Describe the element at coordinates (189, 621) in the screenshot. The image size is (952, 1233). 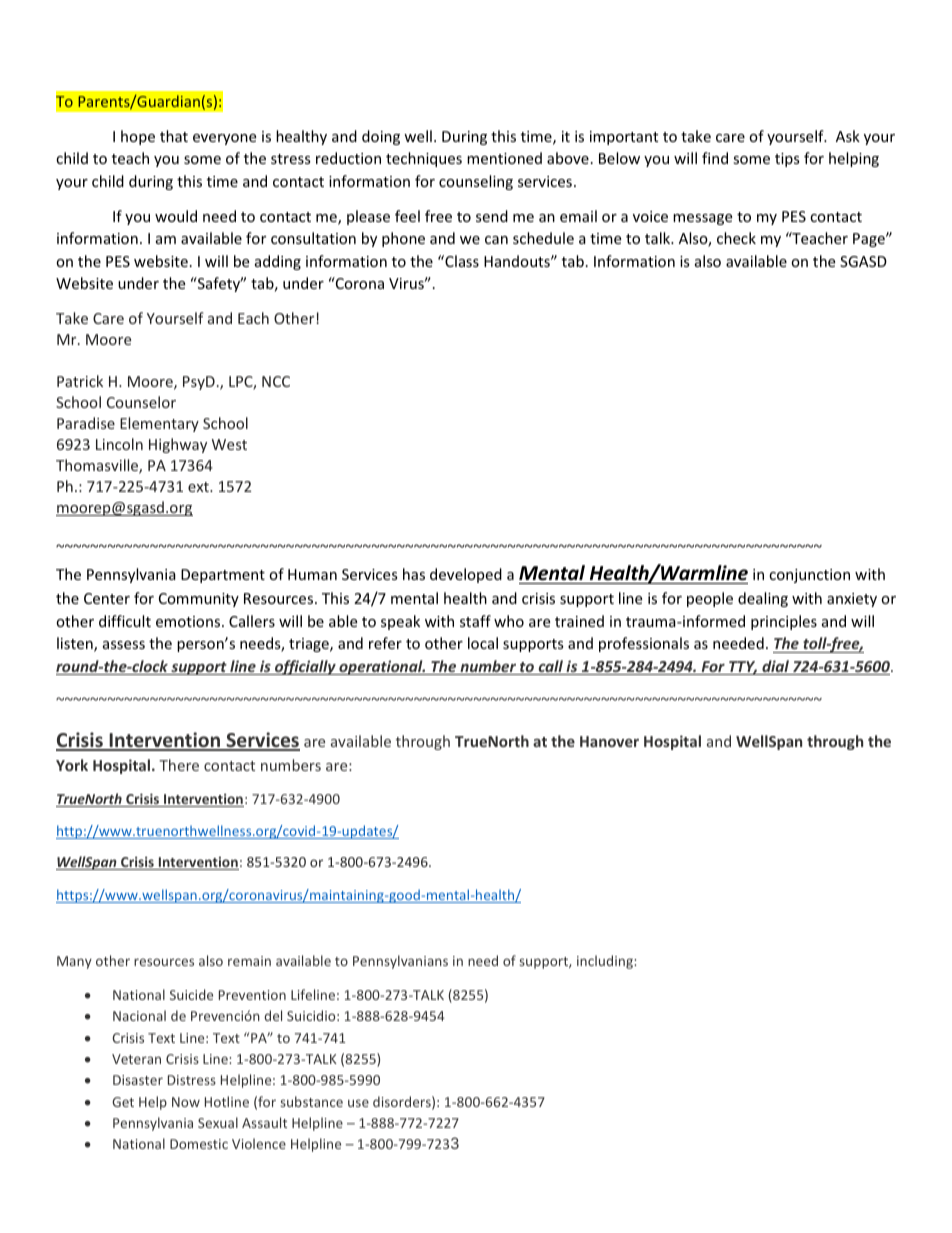
I see `emotions` at that location.
